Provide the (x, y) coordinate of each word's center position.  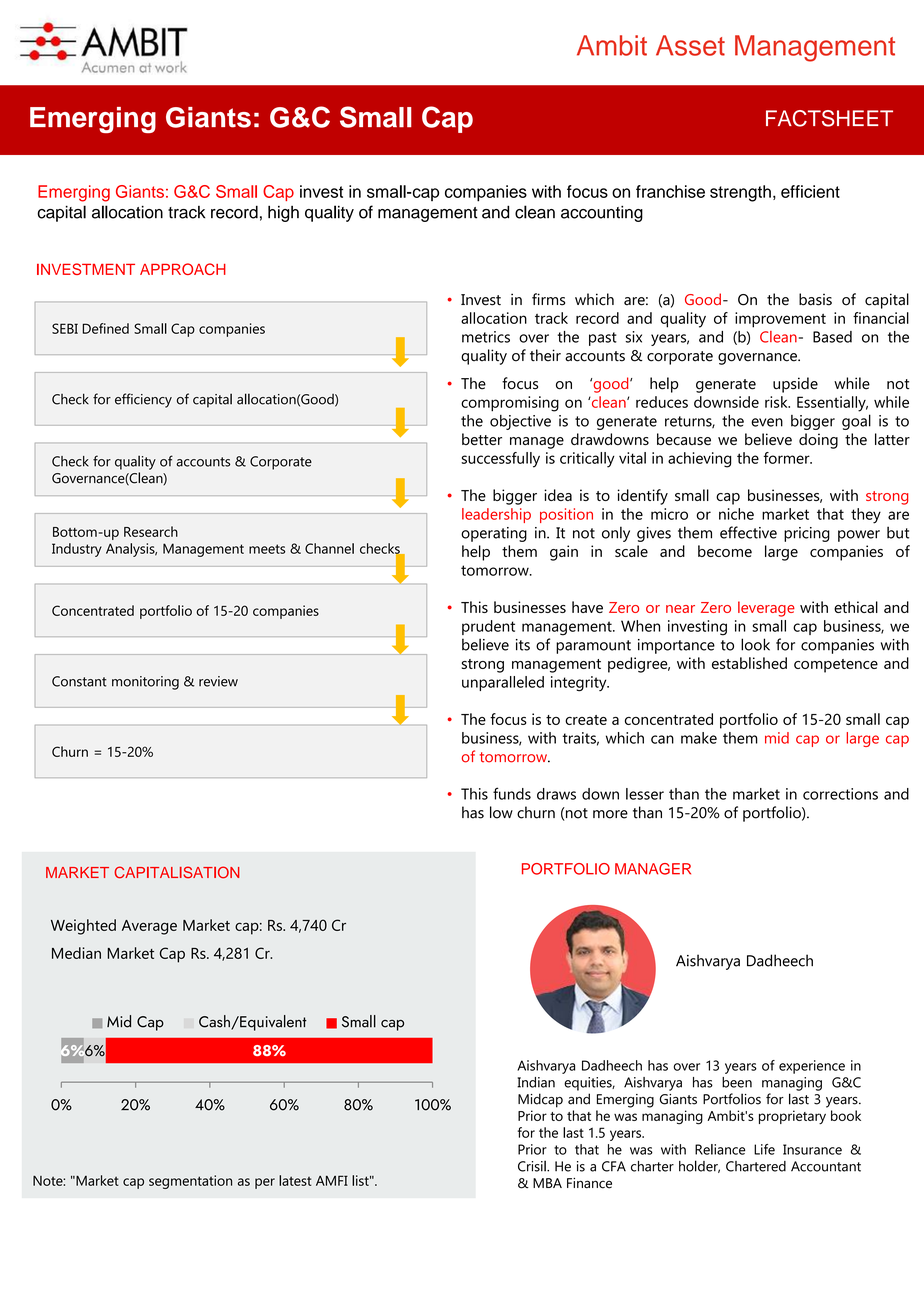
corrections (840, 794)
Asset (690, 45)
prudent (488, 627)
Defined (106, 328)
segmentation (190, 1182)
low (501, 812)
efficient (810, 191)
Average (149, 927)
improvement (780, 320)
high (283, 213)
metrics (486, 337)
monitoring (145, 683)
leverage (766, 609)
